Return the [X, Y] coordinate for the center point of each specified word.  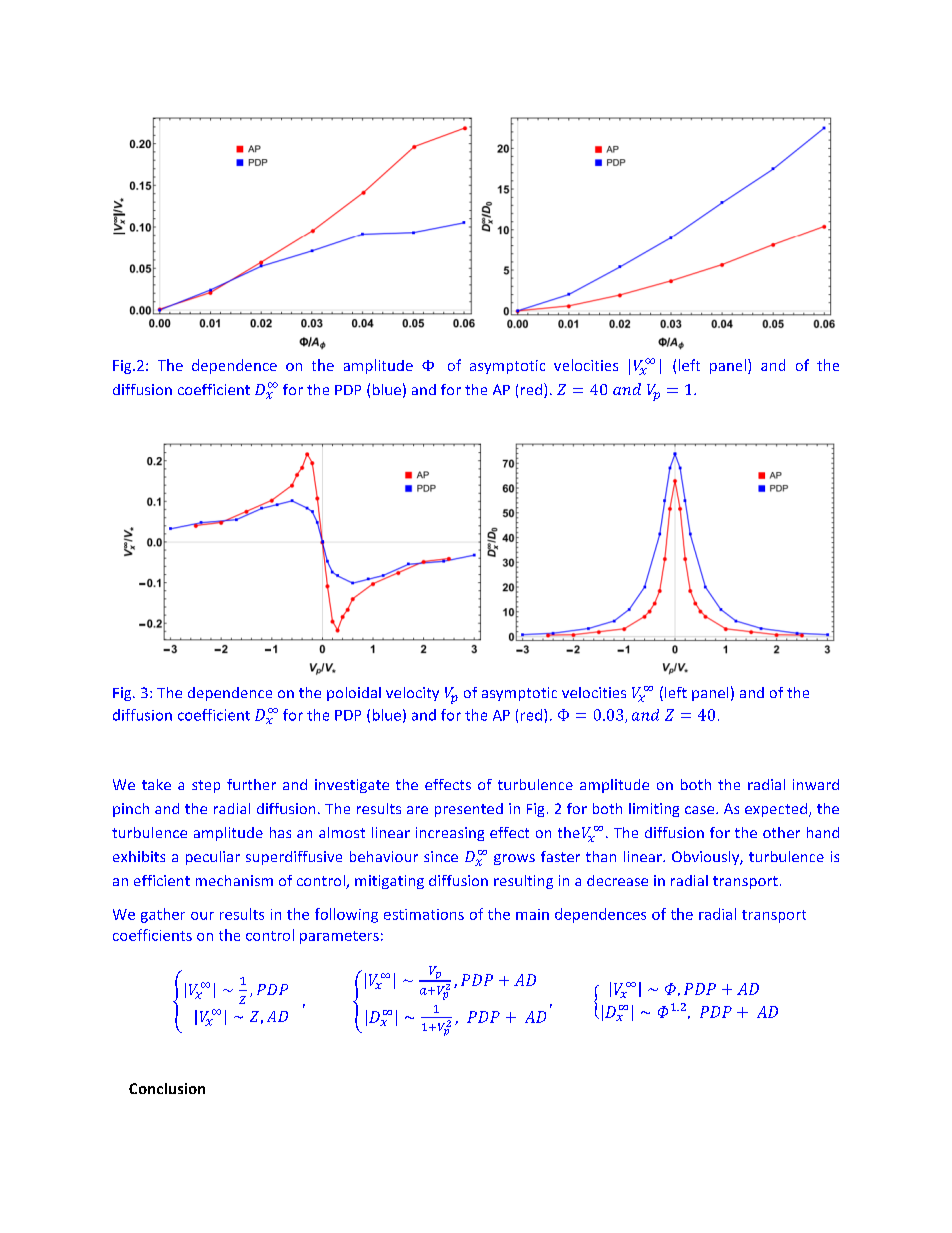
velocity [412, 694]
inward [816, 784]
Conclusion [167, 1088]
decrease [617, 880]
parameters [339, 937]
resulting [523, 882]
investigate [352, 786]
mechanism [234, 880]
